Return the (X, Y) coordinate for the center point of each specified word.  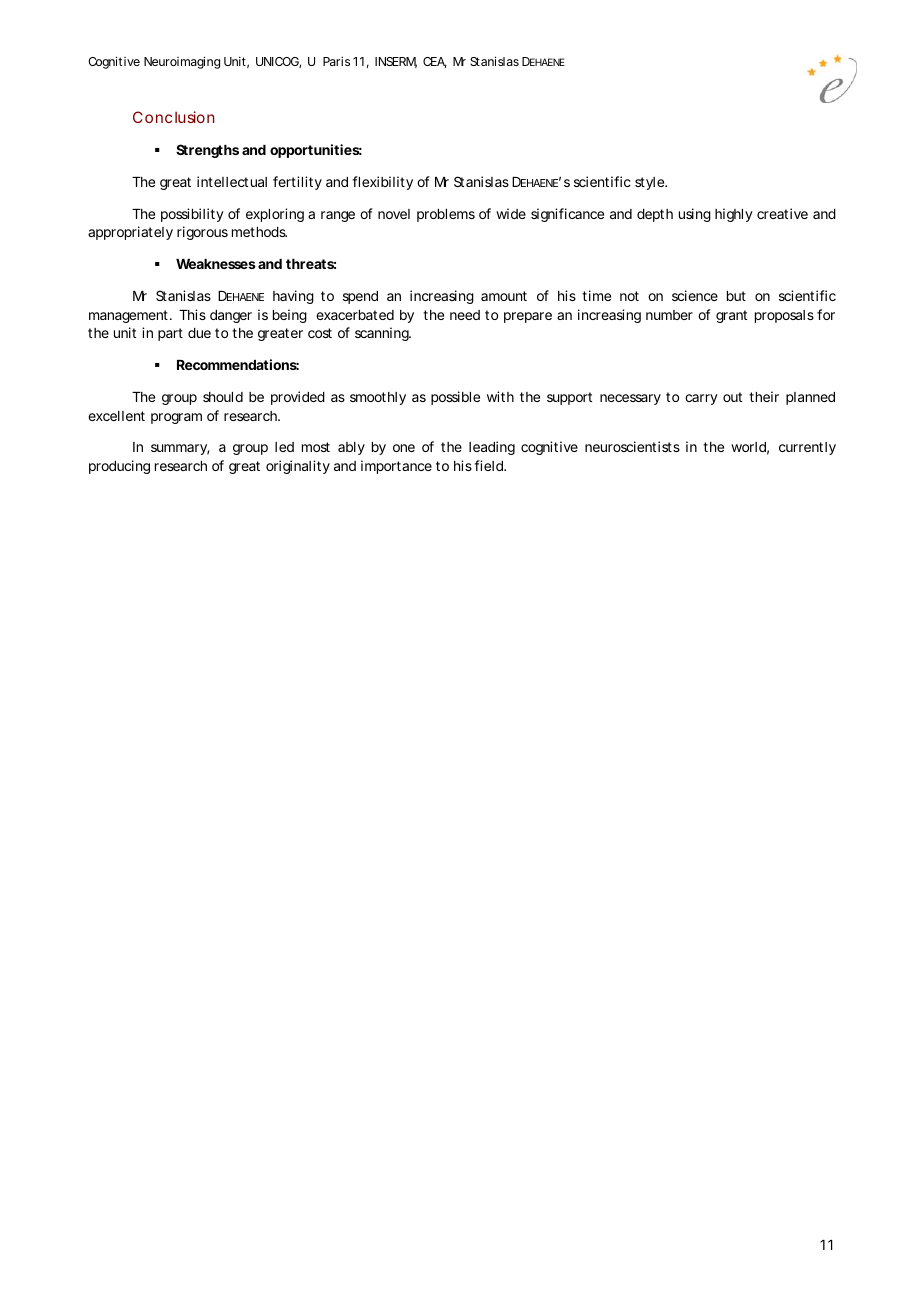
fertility (297, 183)
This (192, 314)
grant (731, 316)
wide (511, 213)
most (316, 447)
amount (504, 296)
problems (446, 215)
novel (394, 214)
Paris (336, 61)
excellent (116, 416)
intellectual (232, 181)
